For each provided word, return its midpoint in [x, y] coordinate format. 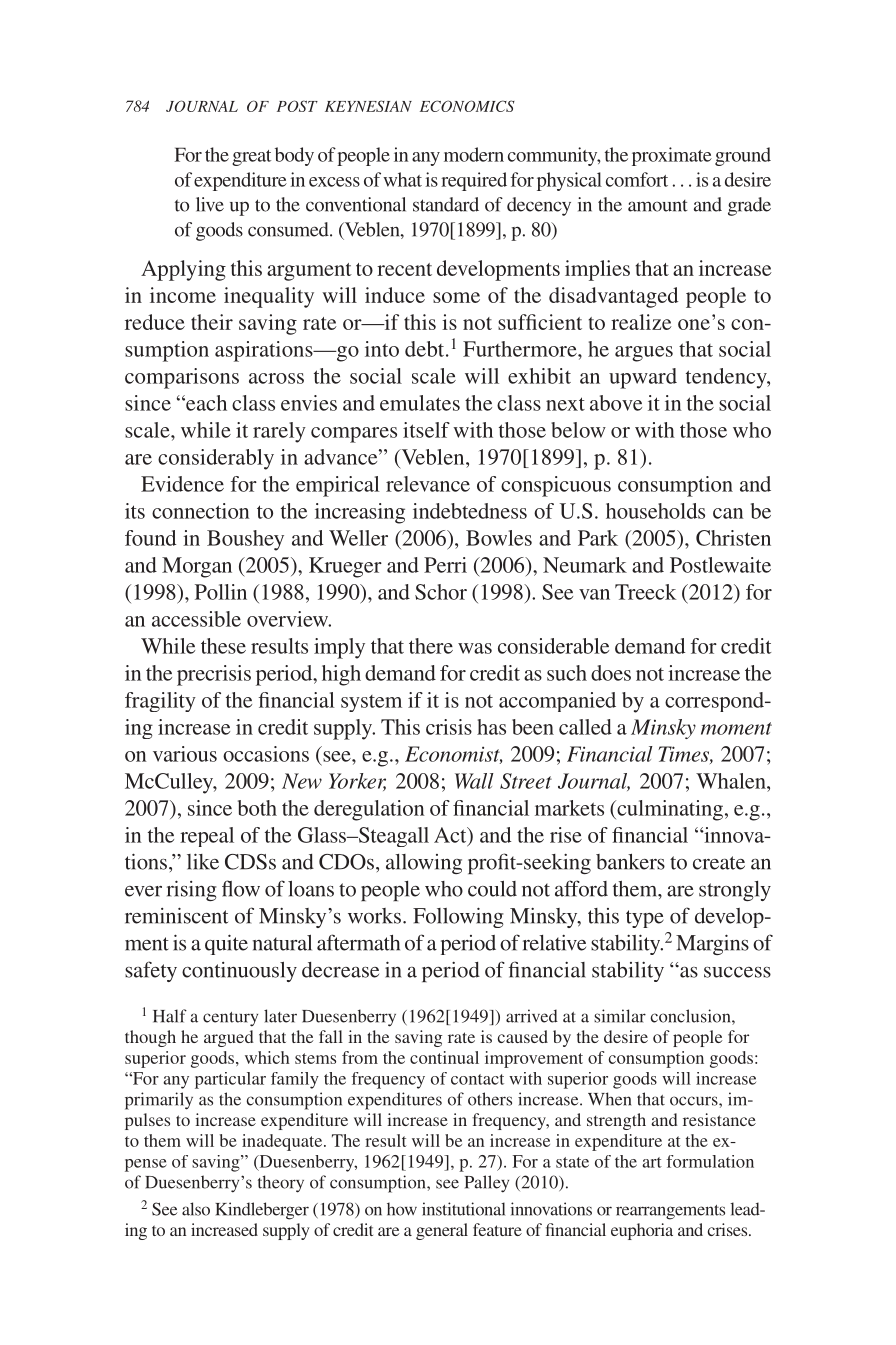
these [223, 646]
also [196, 1209]
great [251, 158]
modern [474, 154]
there [431, 646]
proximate [672, 156]
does [611, 673]
